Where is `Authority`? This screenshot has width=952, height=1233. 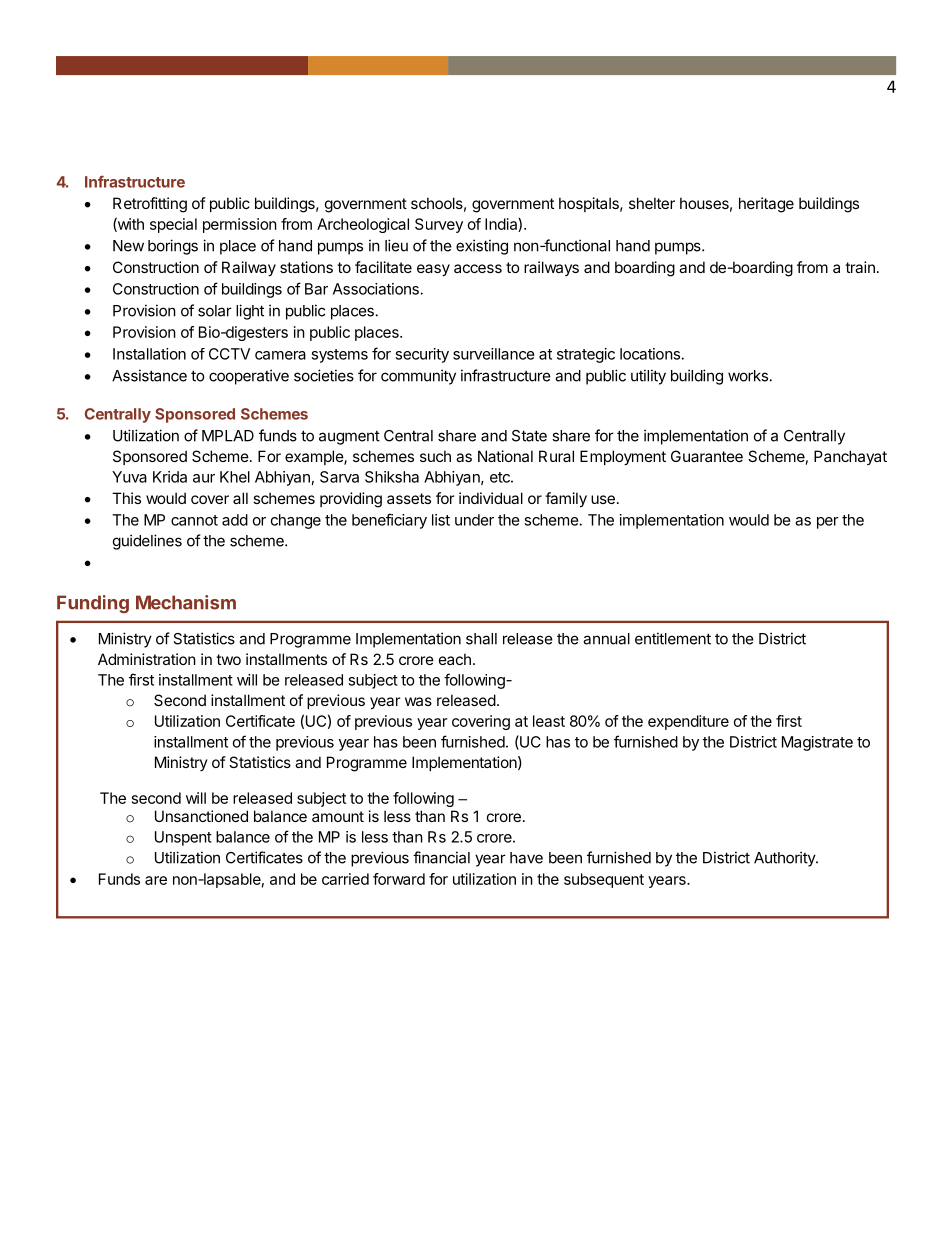 Authority is located at coordinates (785, 859).
